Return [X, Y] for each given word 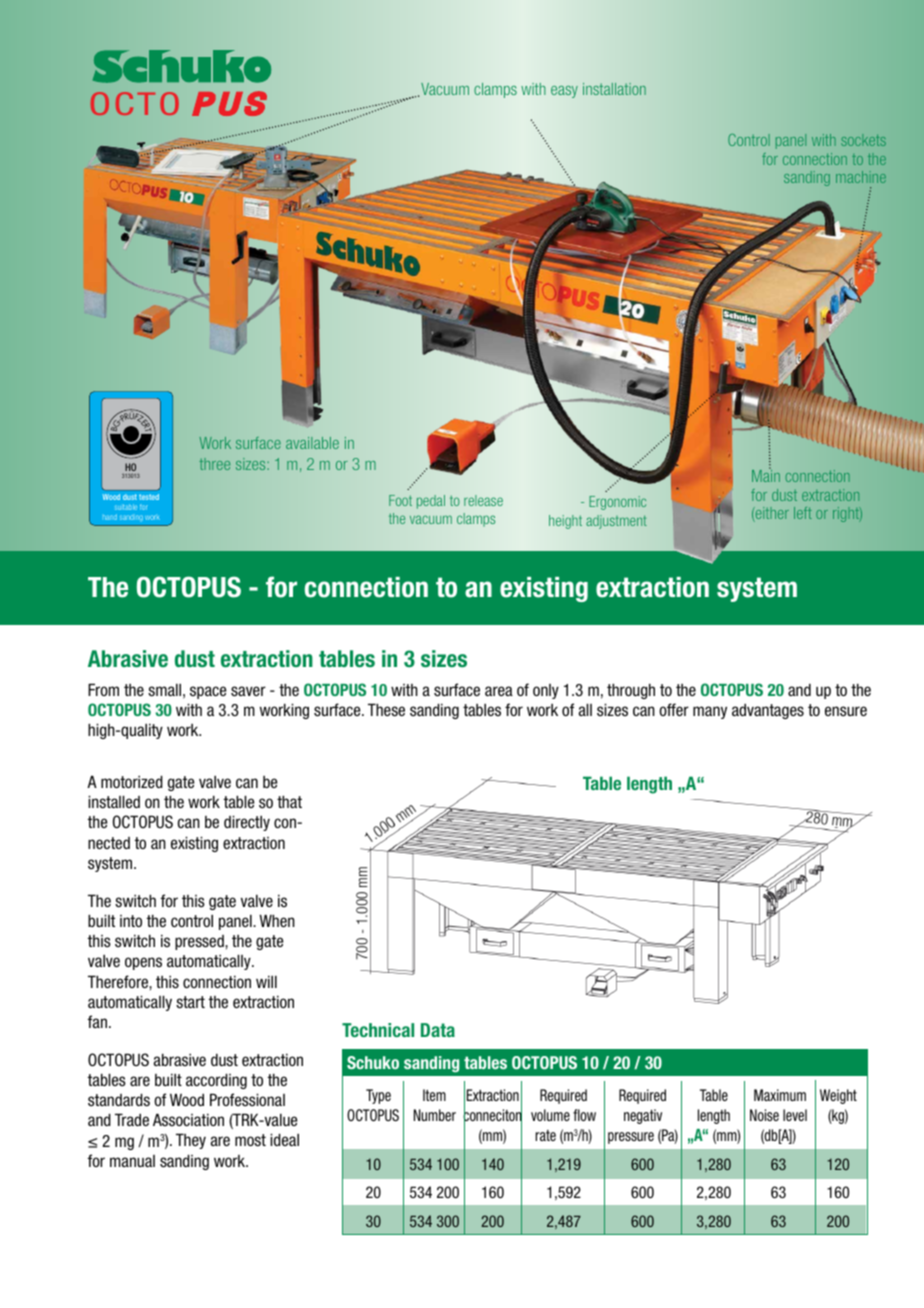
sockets [863, 140]
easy [564, 92]
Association [188, 1119]
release [483, 500]
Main [766, 475]
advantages [768, 711]
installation [614, 89]
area [499, 691]
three [214, 464]
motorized [132, 781]
